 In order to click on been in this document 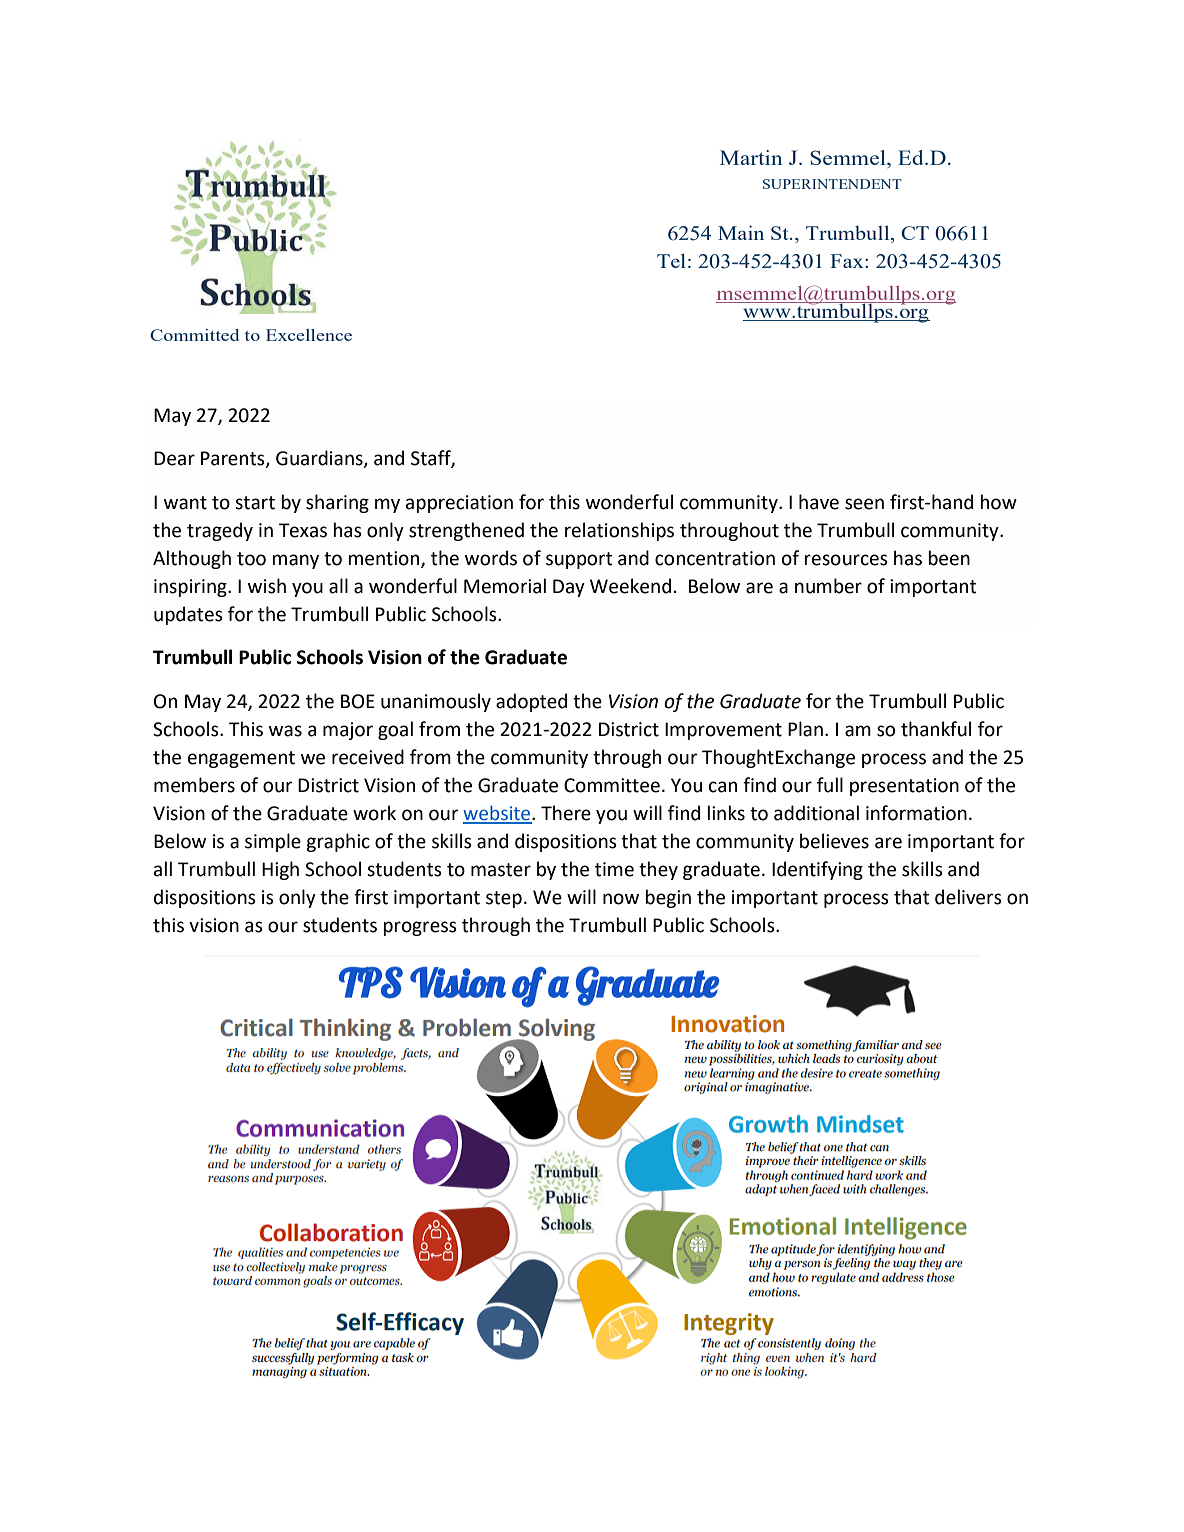, I will do `click(949, 558)`.
